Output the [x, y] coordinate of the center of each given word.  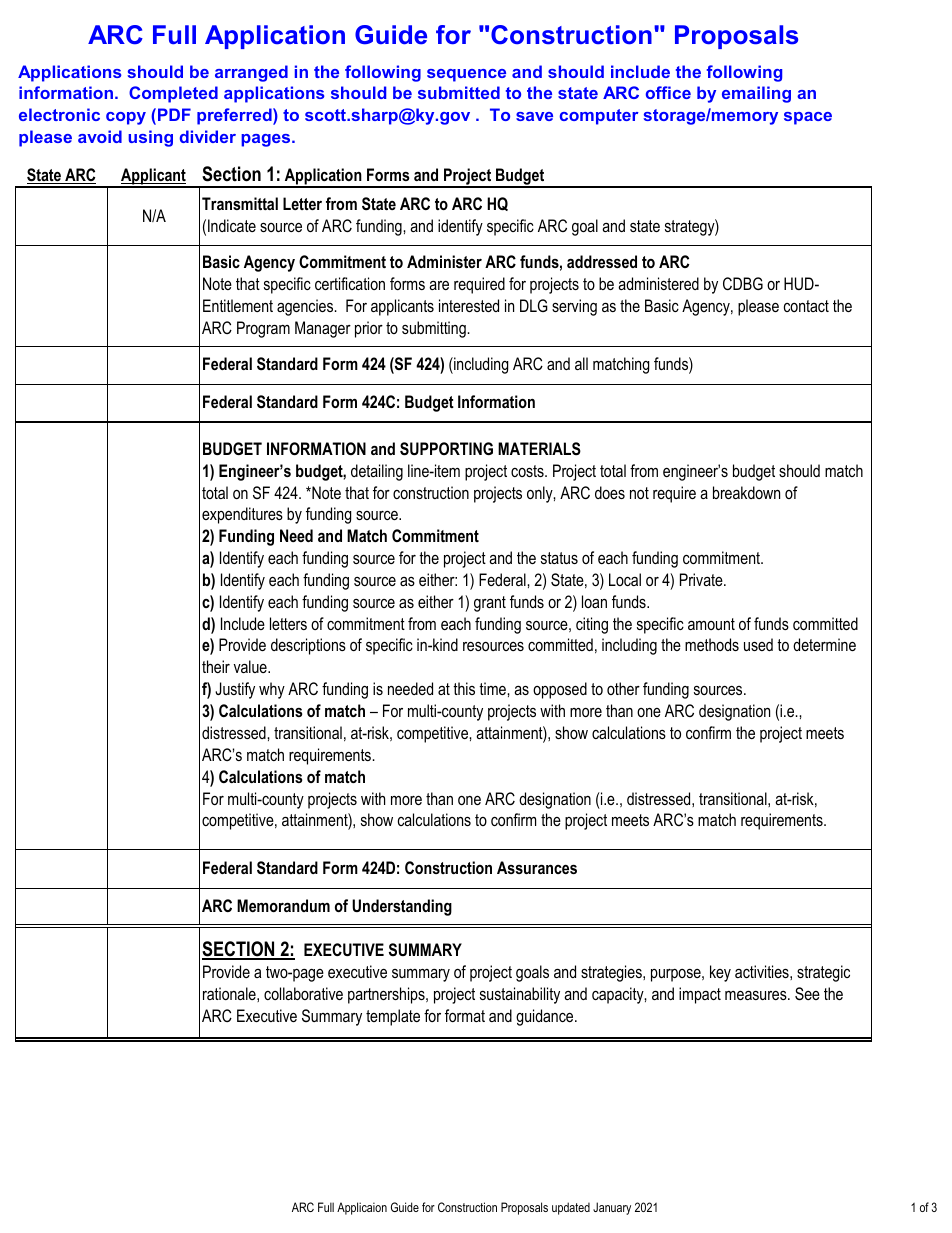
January [612, 1208]
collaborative [303, 993]
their [216, 666]
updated [571, 1208]
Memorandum [283, 905]
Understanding [402, 907]
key [720, 973]
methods [712, 644]
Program [263, 329]
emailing [756, 94]
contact [806, 306]
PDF [174, 114]
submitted [459, 92]
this [464, 688]
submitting [434, 329]
